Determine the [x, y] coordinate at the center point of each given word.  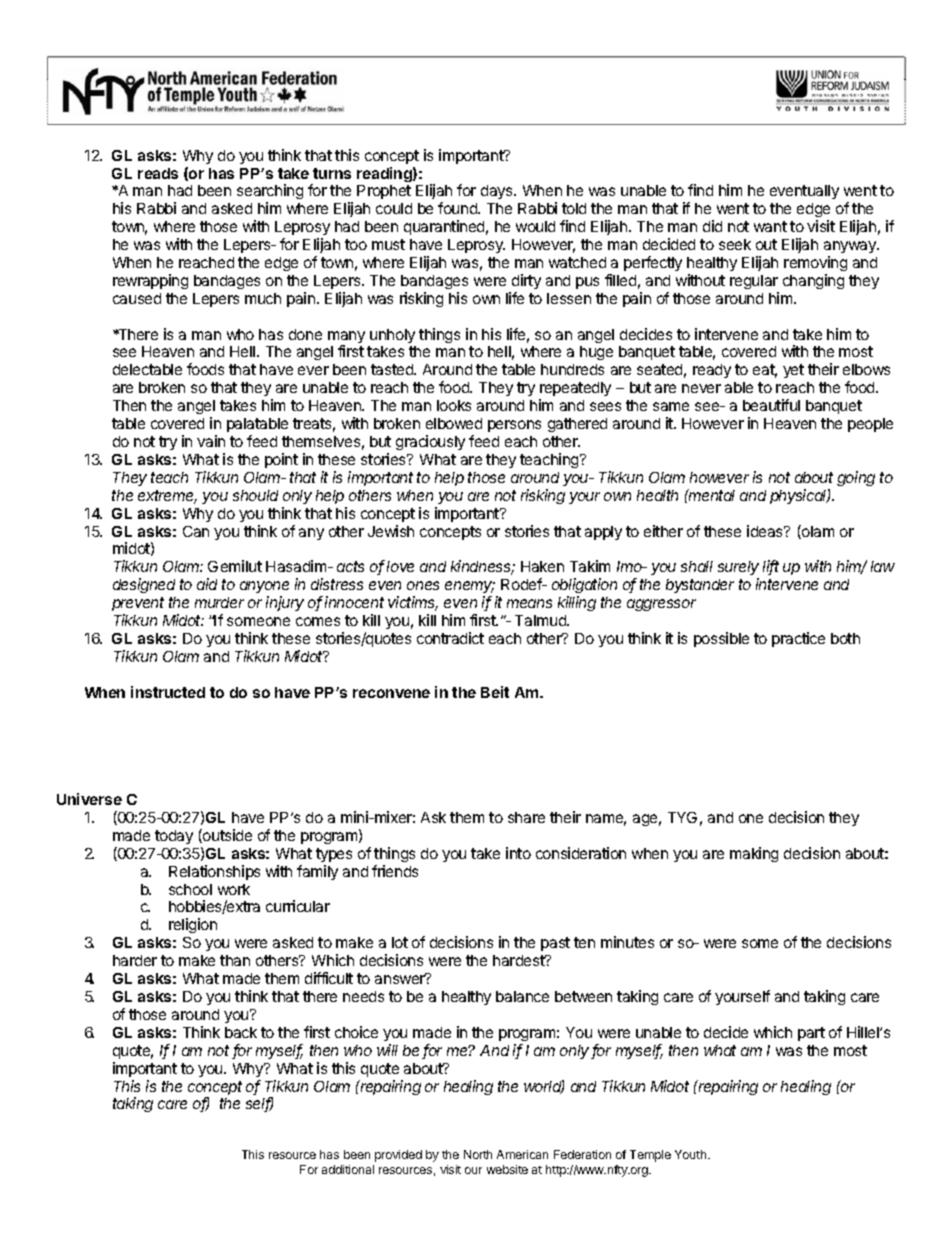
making [754, 854]
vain [211, 441]
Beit [495, 692]
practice [798, 639]
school [190, 889]
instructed [168, 692]
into [518, 853]
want [770, 226]
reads [158, 173]
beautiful [771, 405]
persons [514, 426]
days [498, 192]
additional [348, 1169]
